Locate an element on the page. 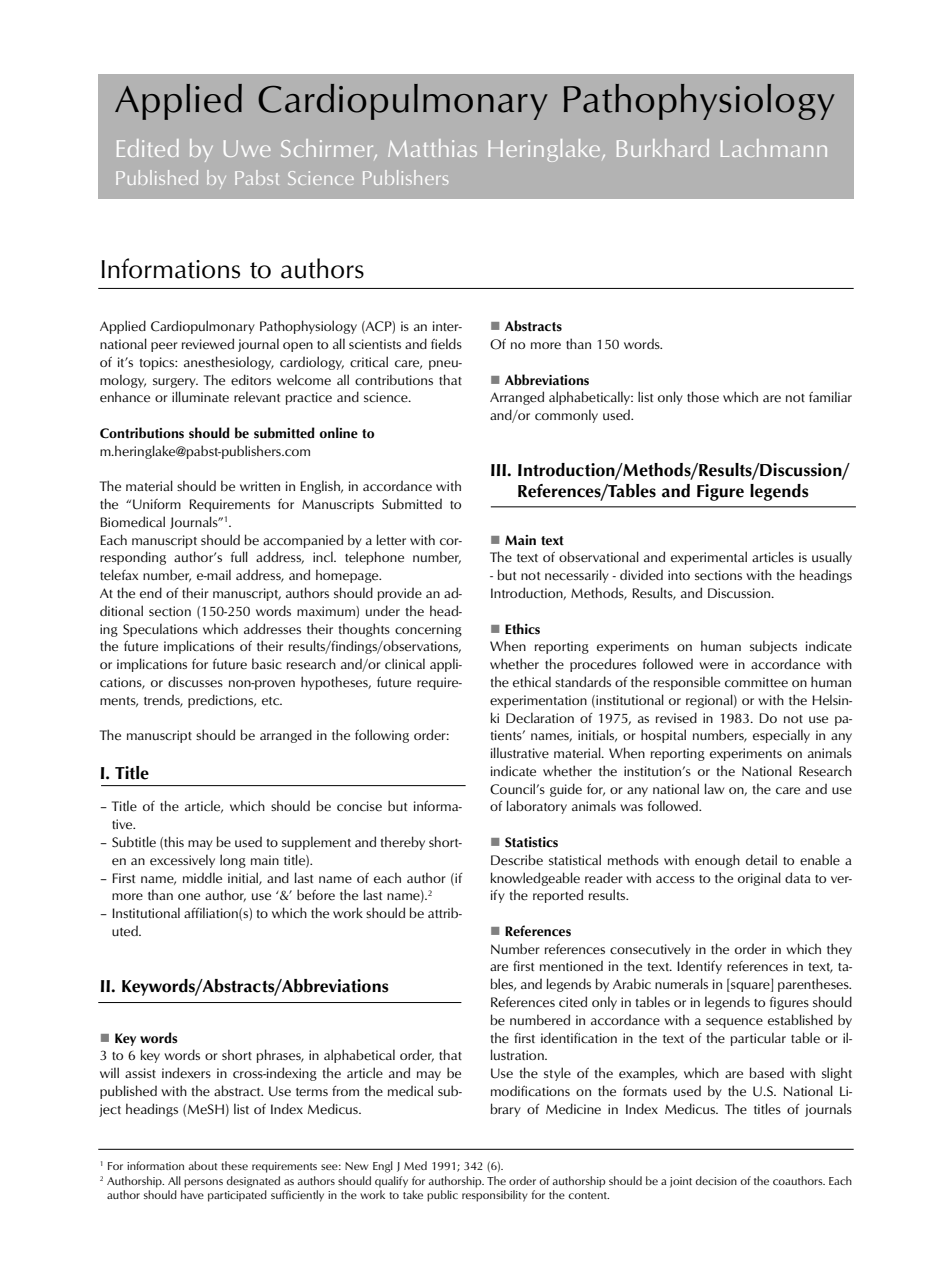  committee is located at coordinates (756, 682).
